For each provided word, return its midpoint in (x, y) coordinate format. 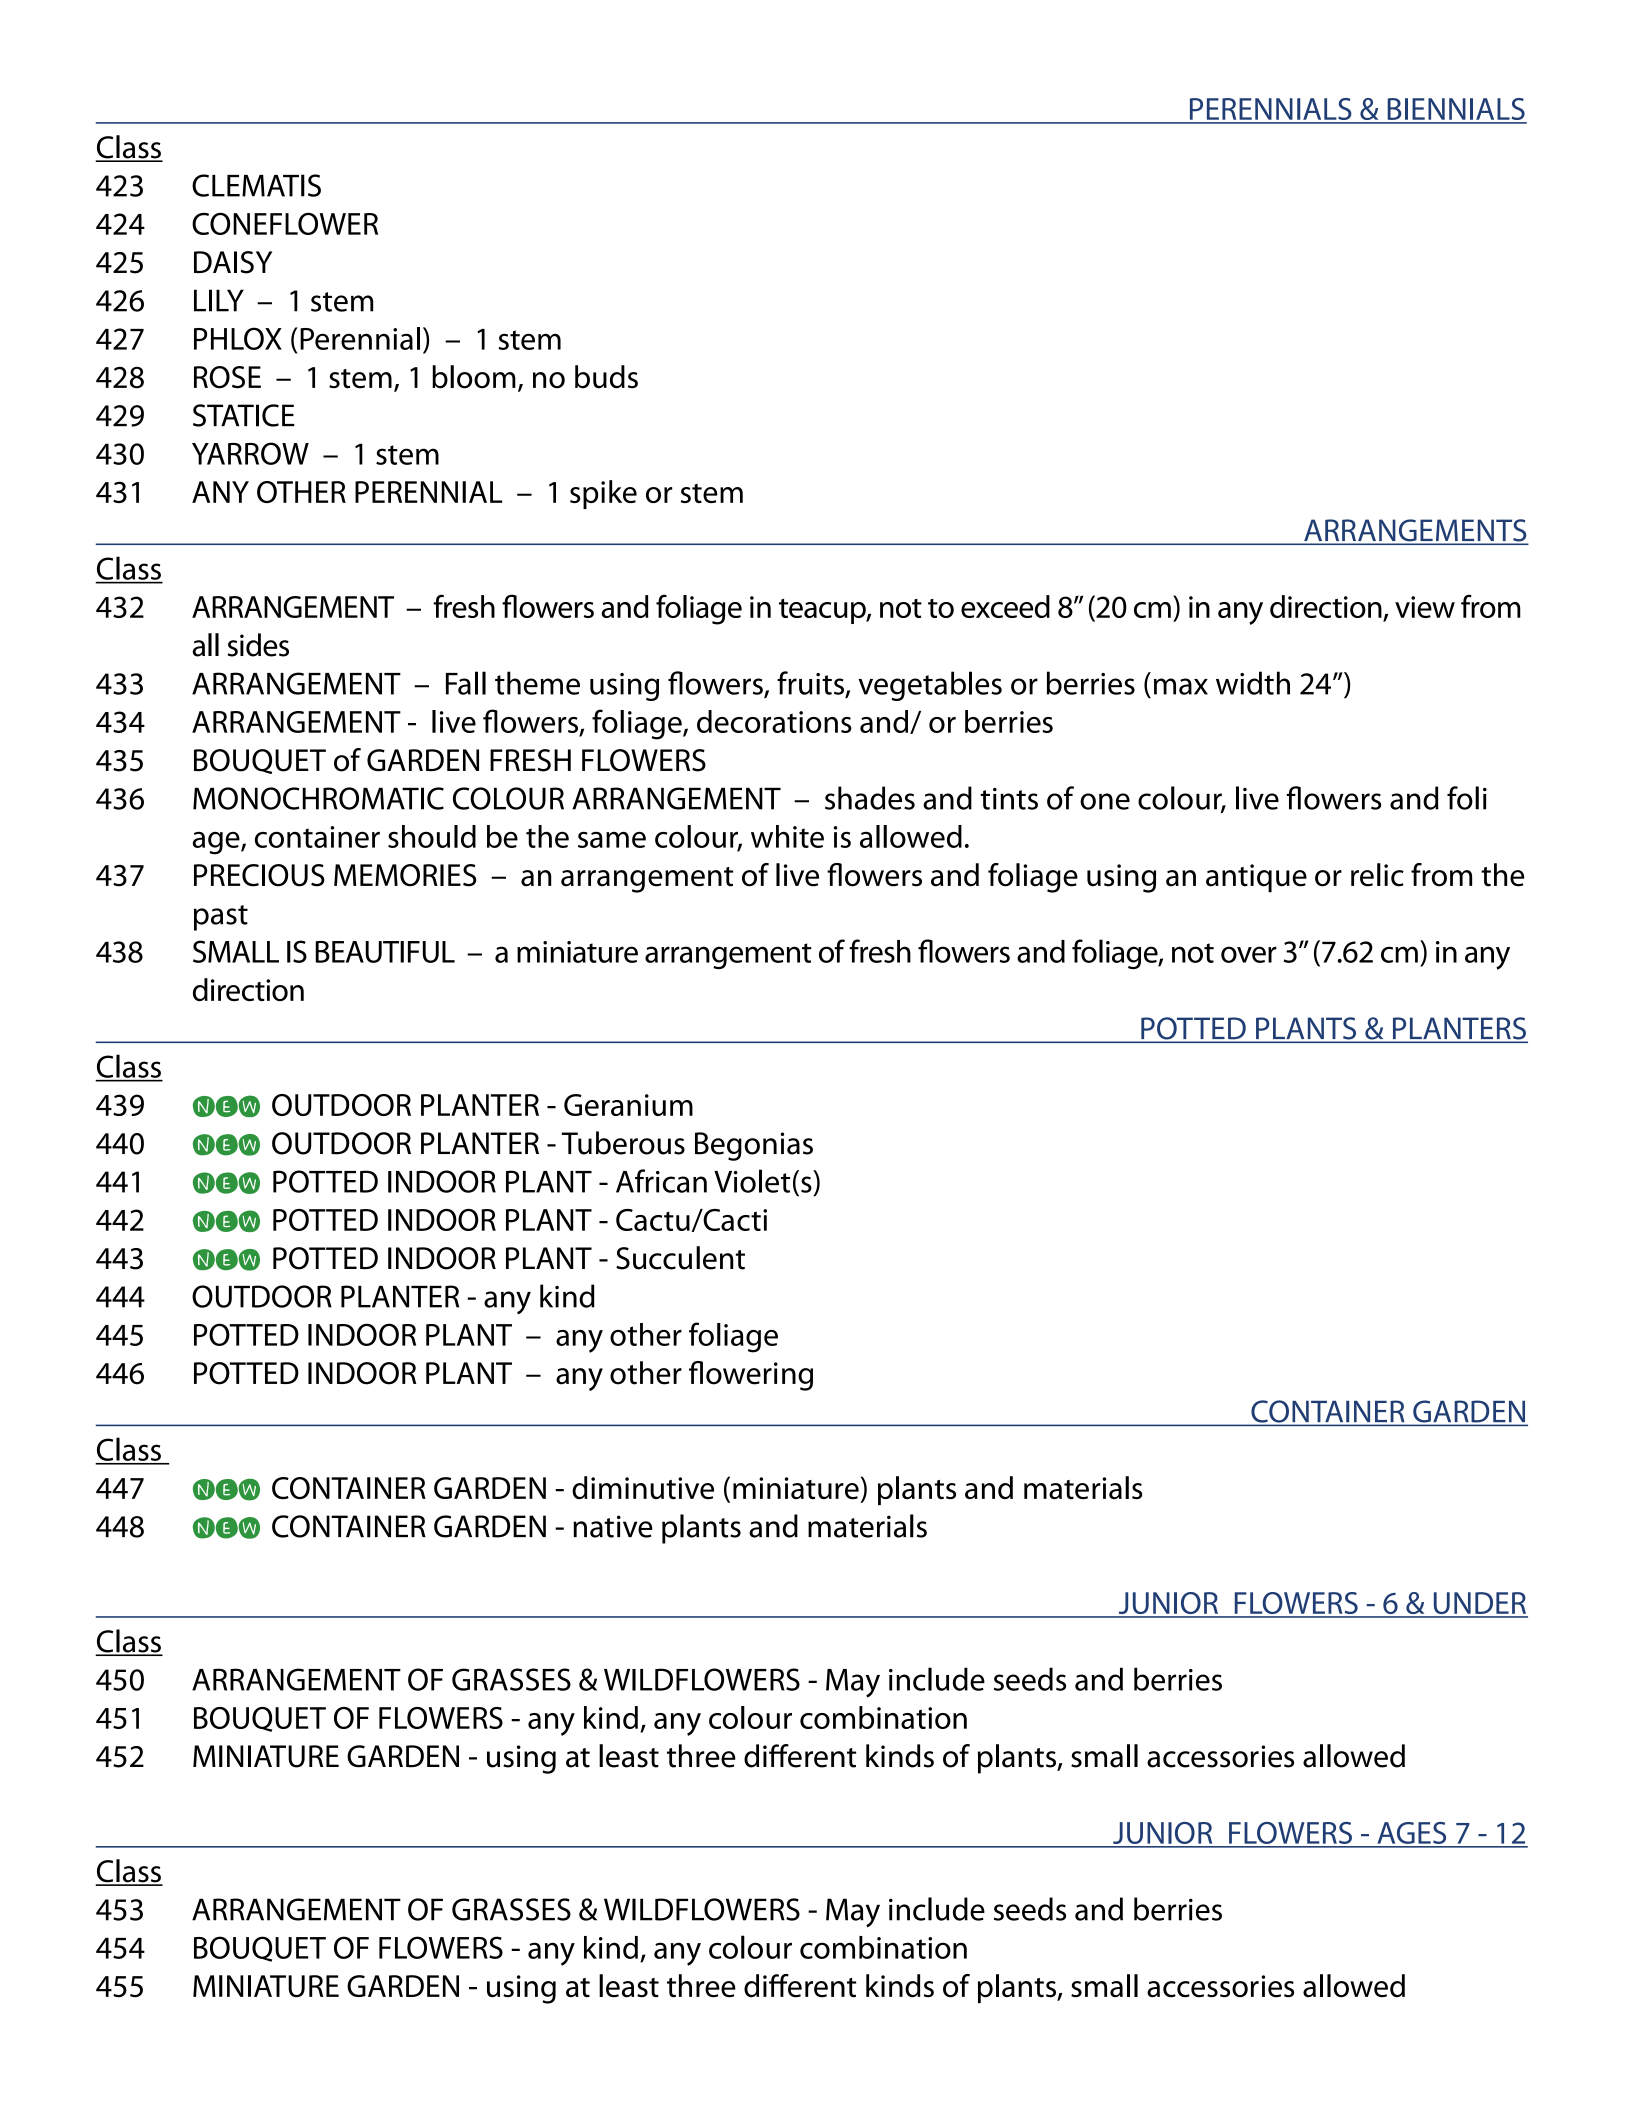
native (613, 1526)
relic (1377, 875)
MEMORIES (405, 875)
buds (606, 377)
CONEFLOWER (285, 224)
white (787, 836)
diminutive (643, 1487)
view (1425, 607)
